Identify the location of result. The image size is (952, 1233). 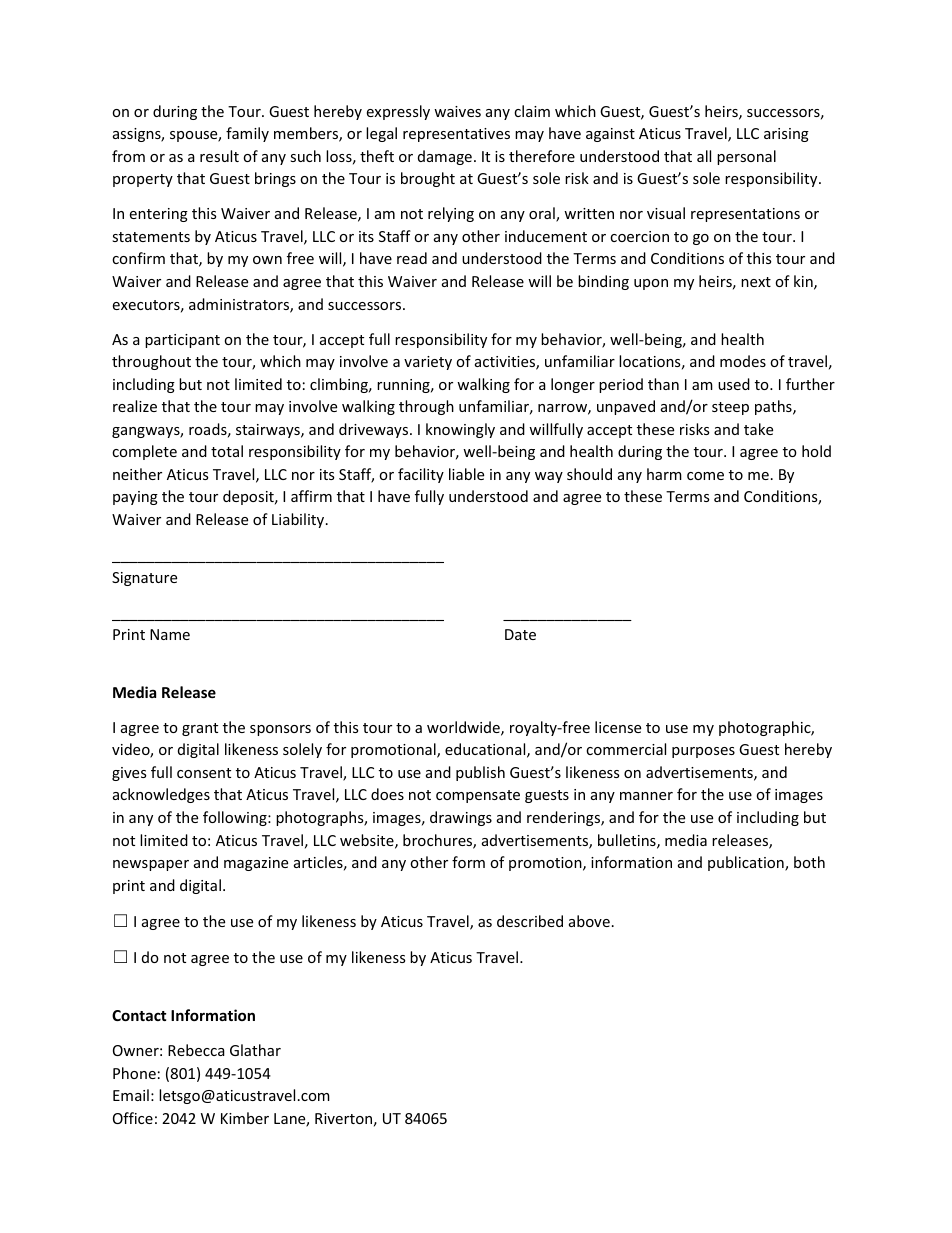
(219, 156).
